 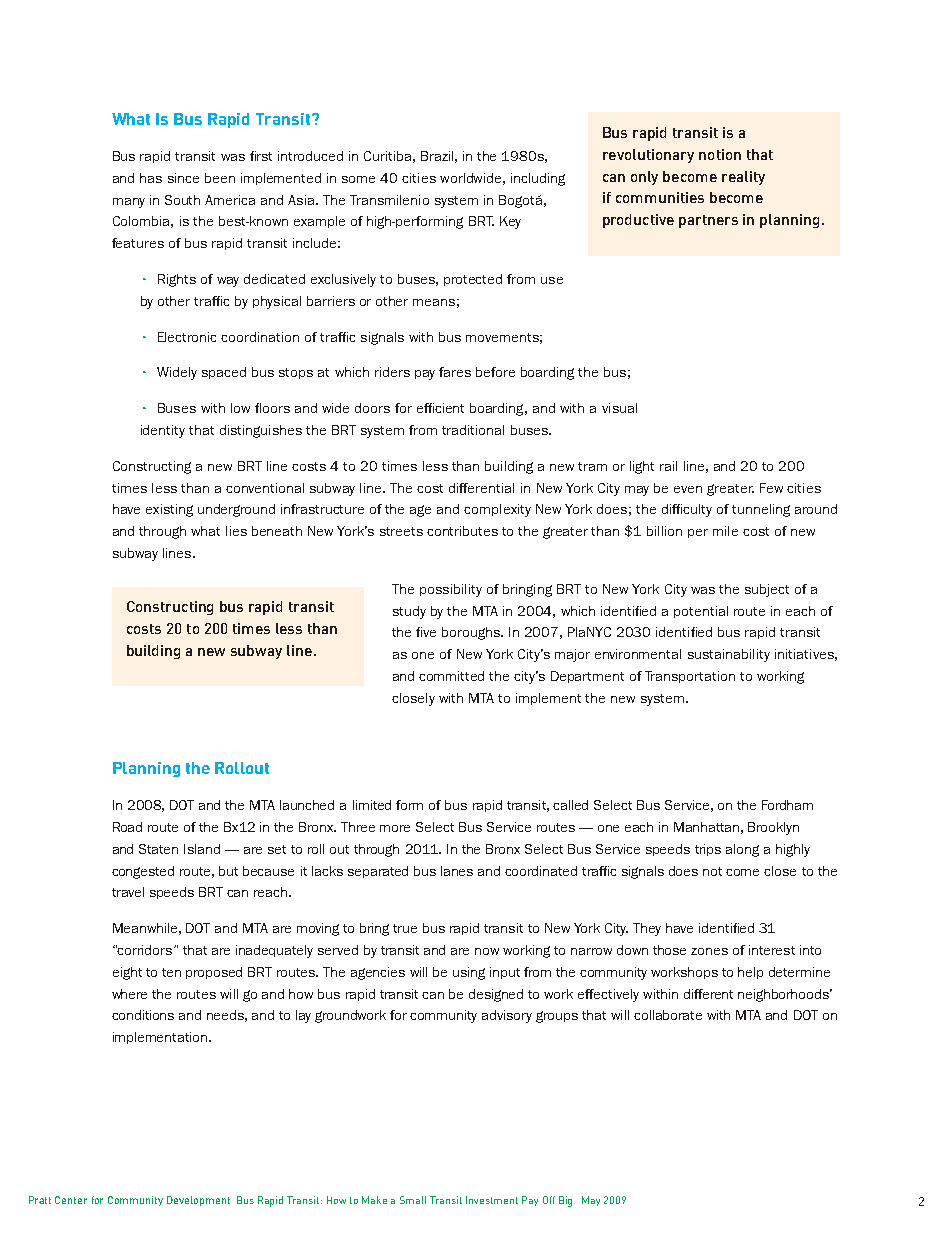 What do you see at coordinates (163, 431) in the screenshot?
I see `identity` at bounding box center [163, 431].
